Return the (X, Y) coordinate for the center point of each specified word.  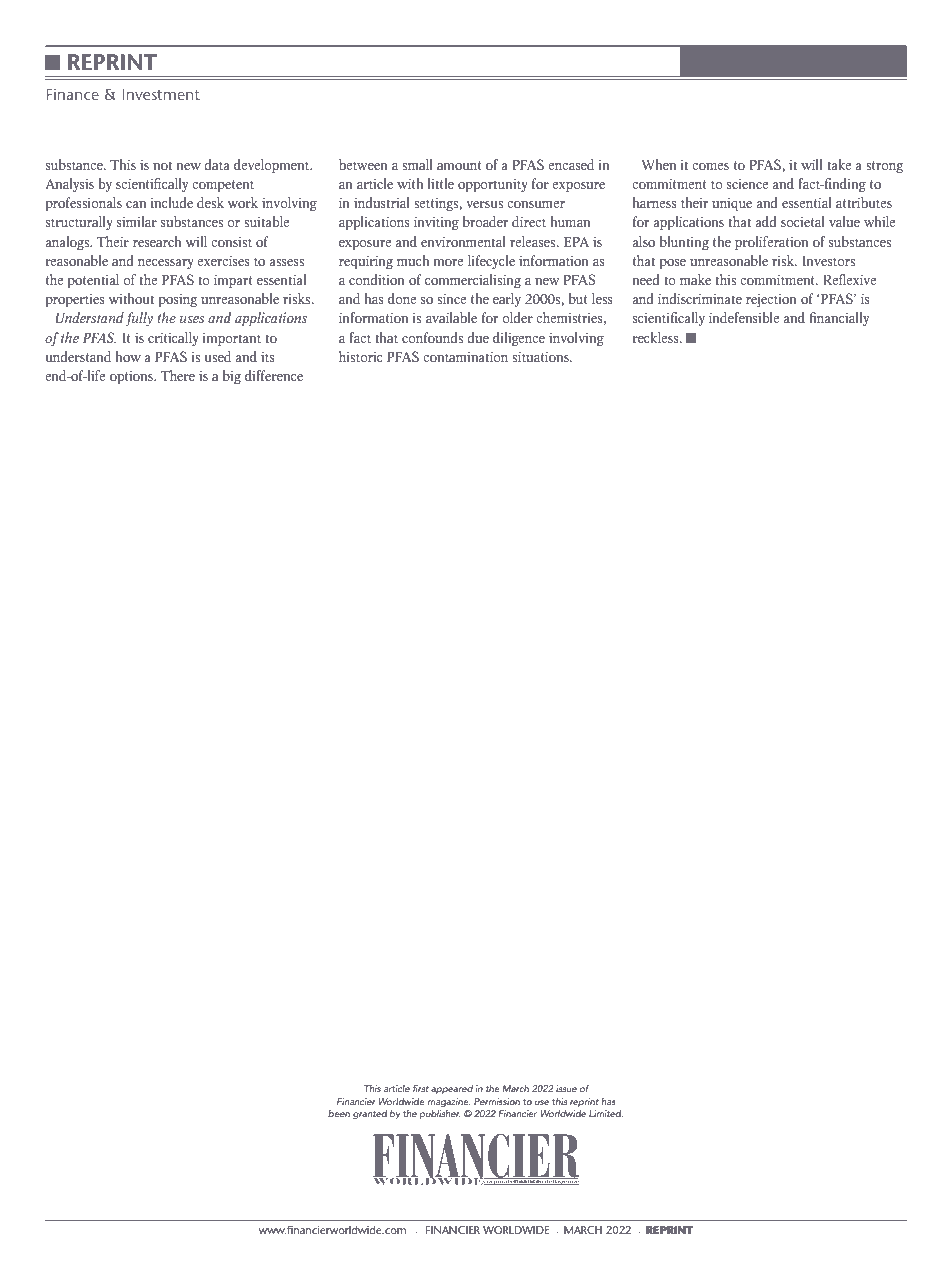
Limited (606, 1113)
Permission (497, 1101)
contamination (465, 356)
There (178, 375)
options (132, 377)
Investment (161, 94)
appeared (452, 1089)
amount (459, 165)
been (339, 1113)
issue (566, 1088)
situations (541, 356)
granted (370, 1115)
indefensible (744, 317)
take (839, 164)
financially (839, 319)
